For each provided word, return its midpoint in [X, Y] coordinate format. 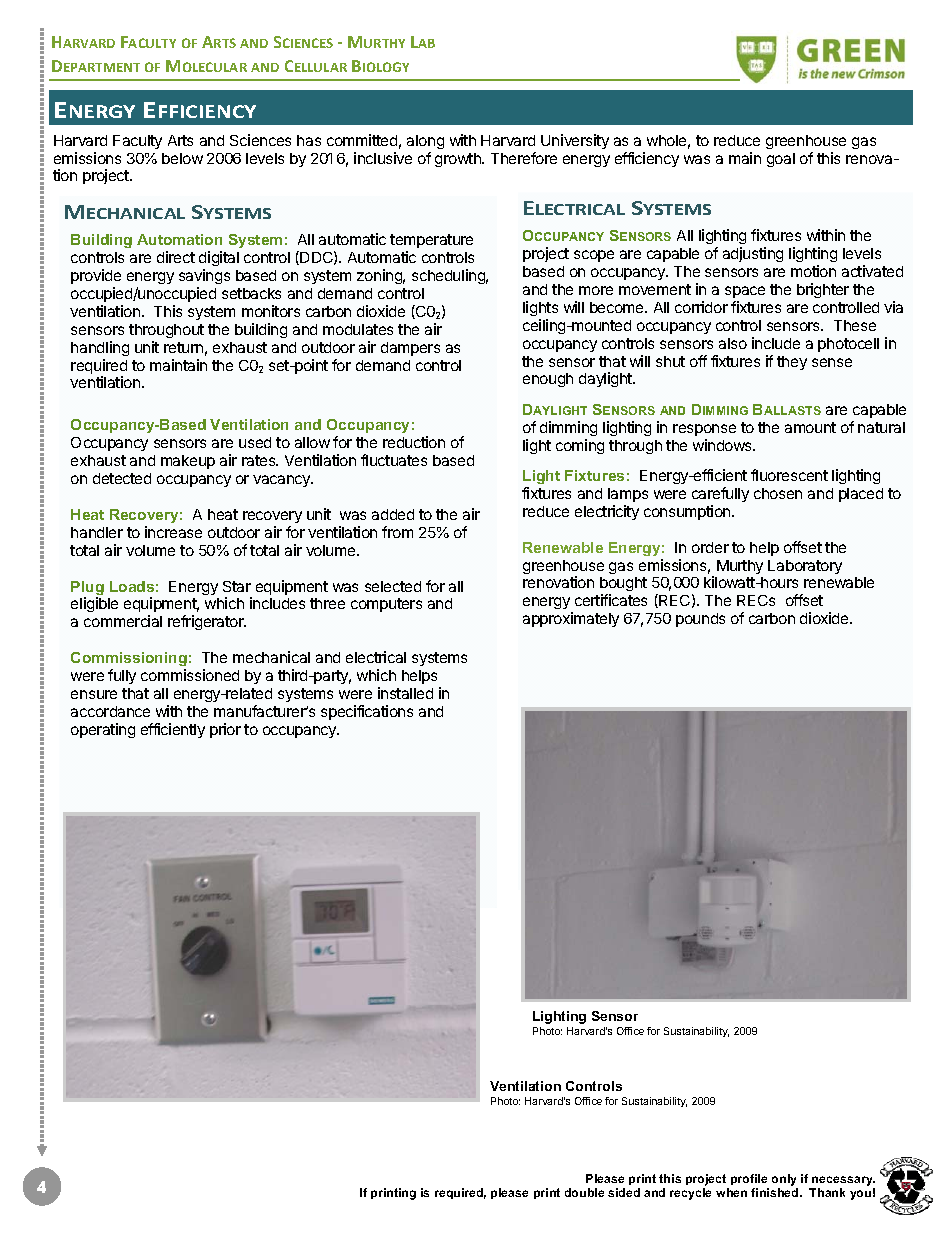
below [182, 158]
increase [173, 532]
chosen [778, 493]
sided [624, 1192]
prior [225, 730]
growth [459, 160]
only [784, 1180]
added [393, 514]
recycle [690, 1194]
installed [405, 693]
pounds [700, 620]
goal [781, 160]
